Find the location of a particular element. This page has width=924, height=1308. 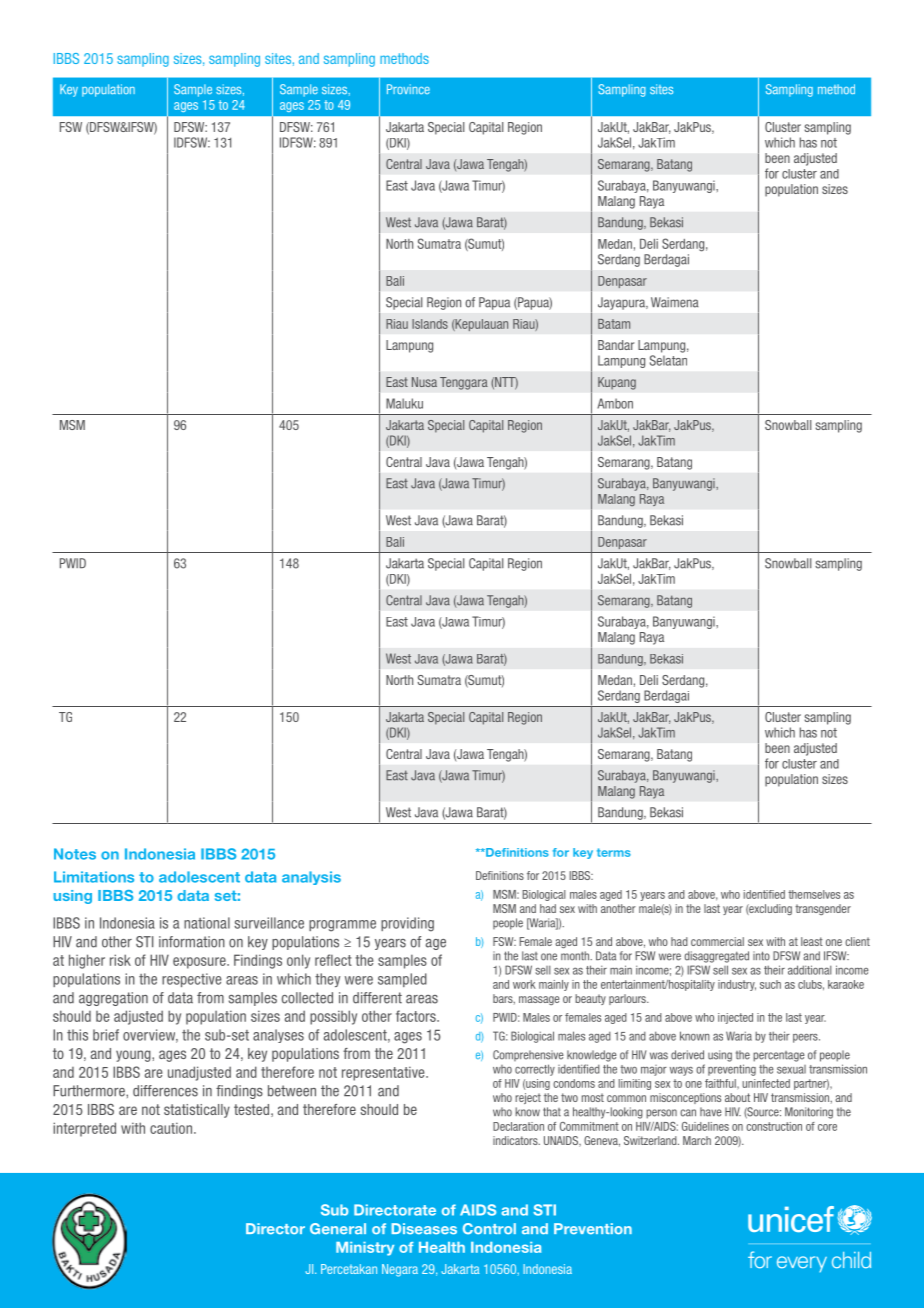

Control is located at coordinates (489, 1229).
